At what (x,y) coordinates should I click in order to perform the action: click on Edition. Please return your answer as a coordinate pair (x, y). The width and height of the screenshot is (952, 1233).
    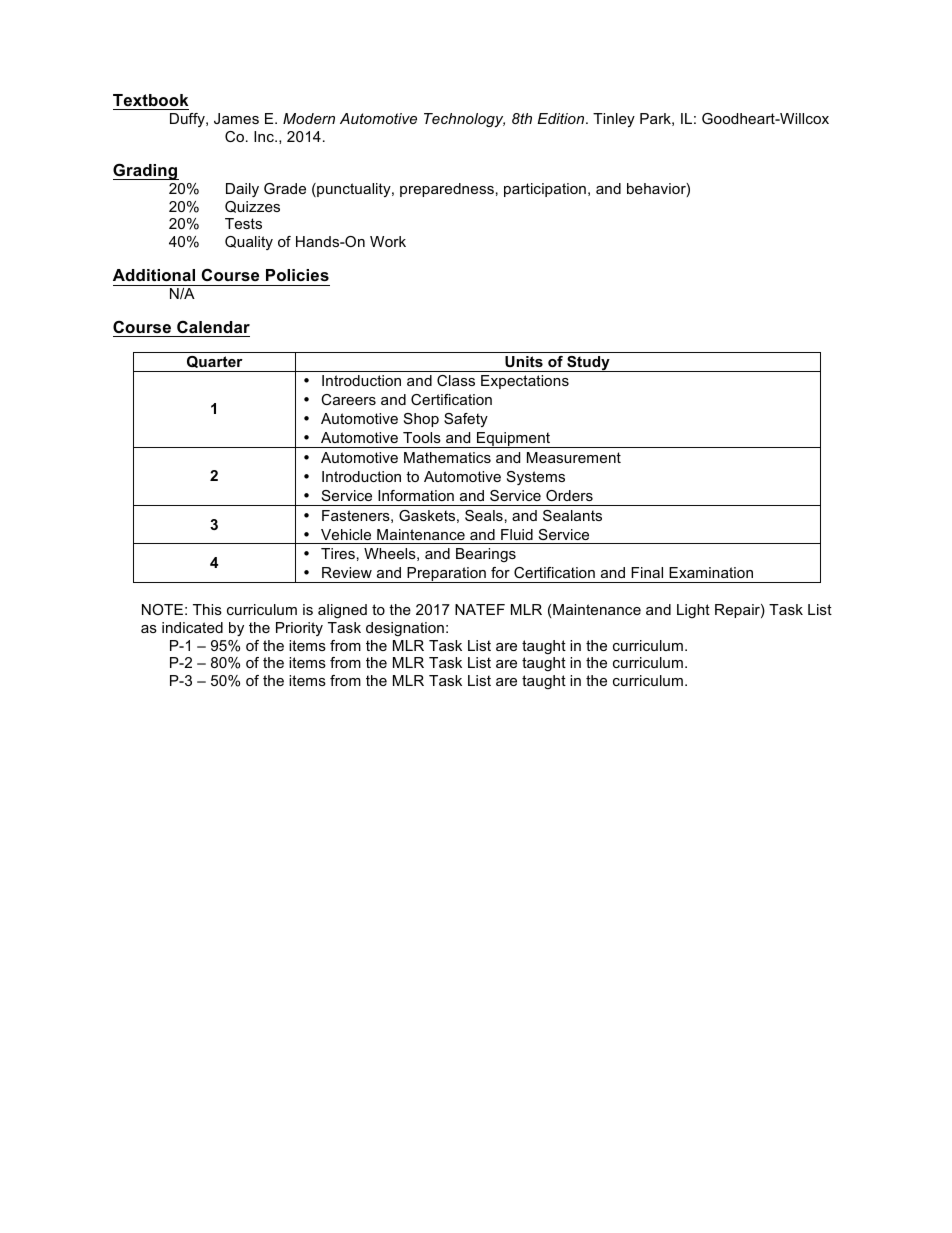
    Looking at the image, I should click on (562, 118).
